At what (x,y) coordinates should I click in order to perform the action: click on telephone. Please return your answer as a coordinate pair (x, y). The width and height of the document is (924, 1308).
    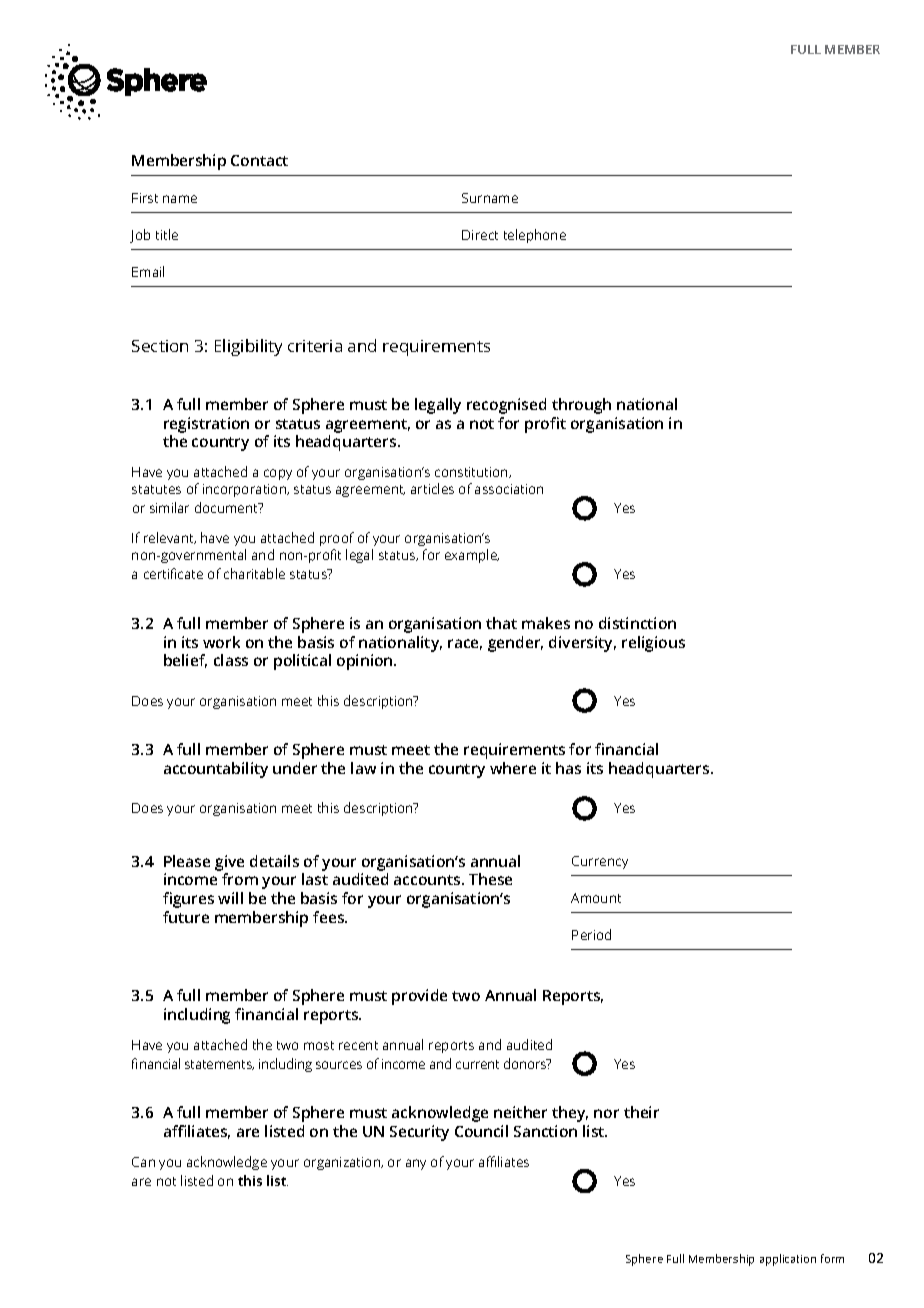
    Looking at the image, I should click on (535, 236).
